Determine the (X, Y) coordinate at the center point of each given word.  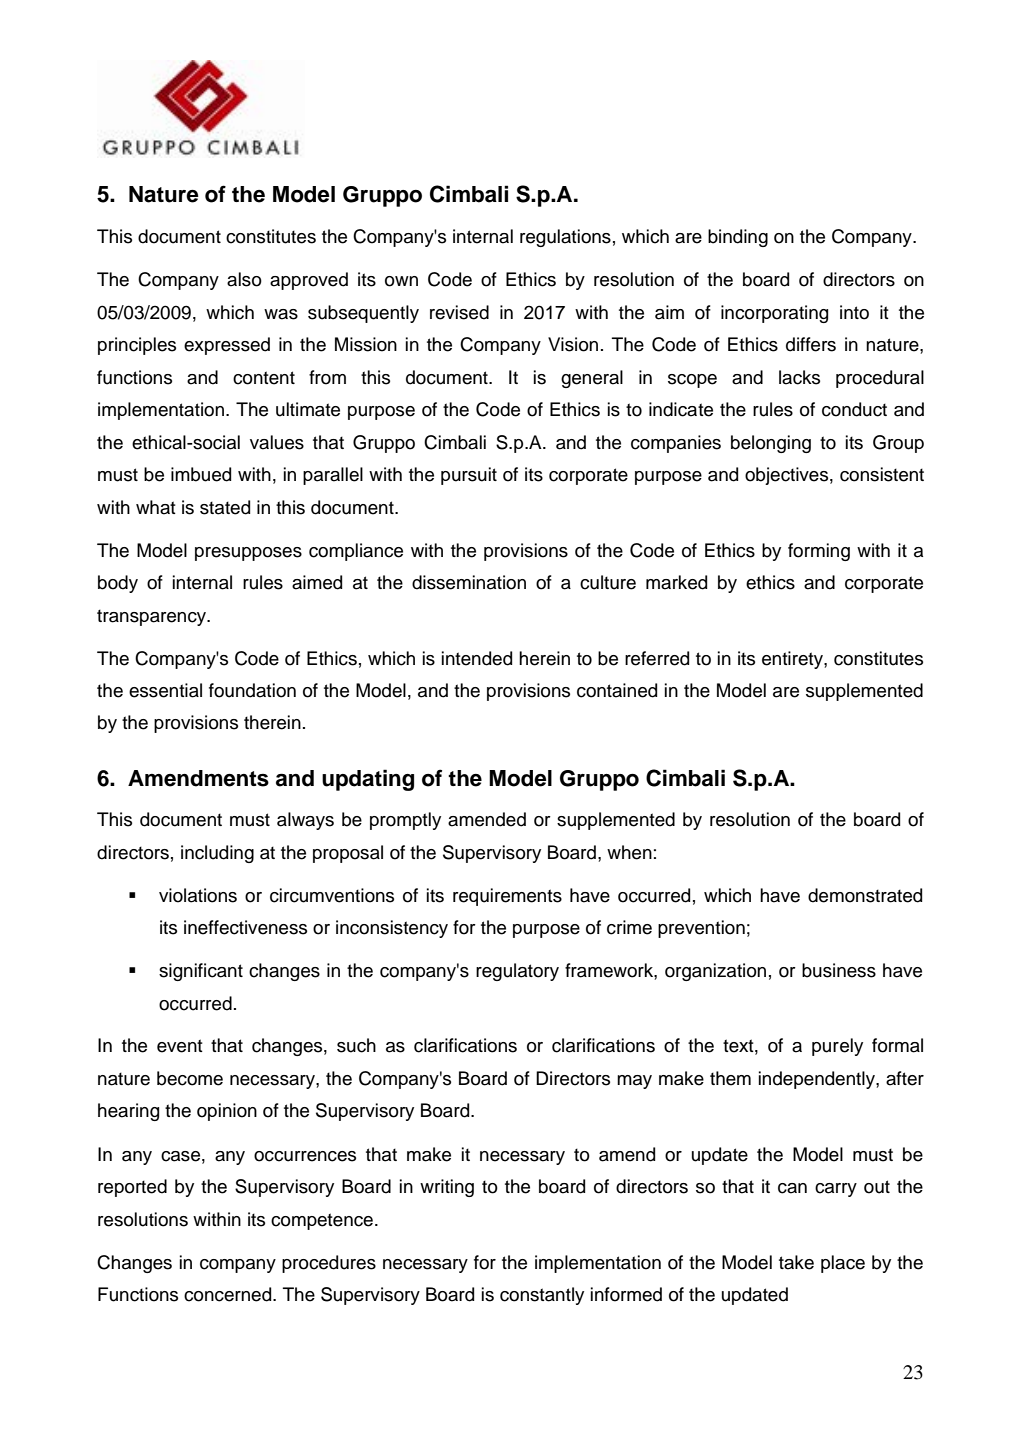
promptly (405, 821)
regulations (565, 238)
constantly (542, 1296)
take (796, 1262)
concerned (229, 1294)
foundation (252, 690)
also (244, 279)
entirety (793, 660)
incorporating (774, 314)
